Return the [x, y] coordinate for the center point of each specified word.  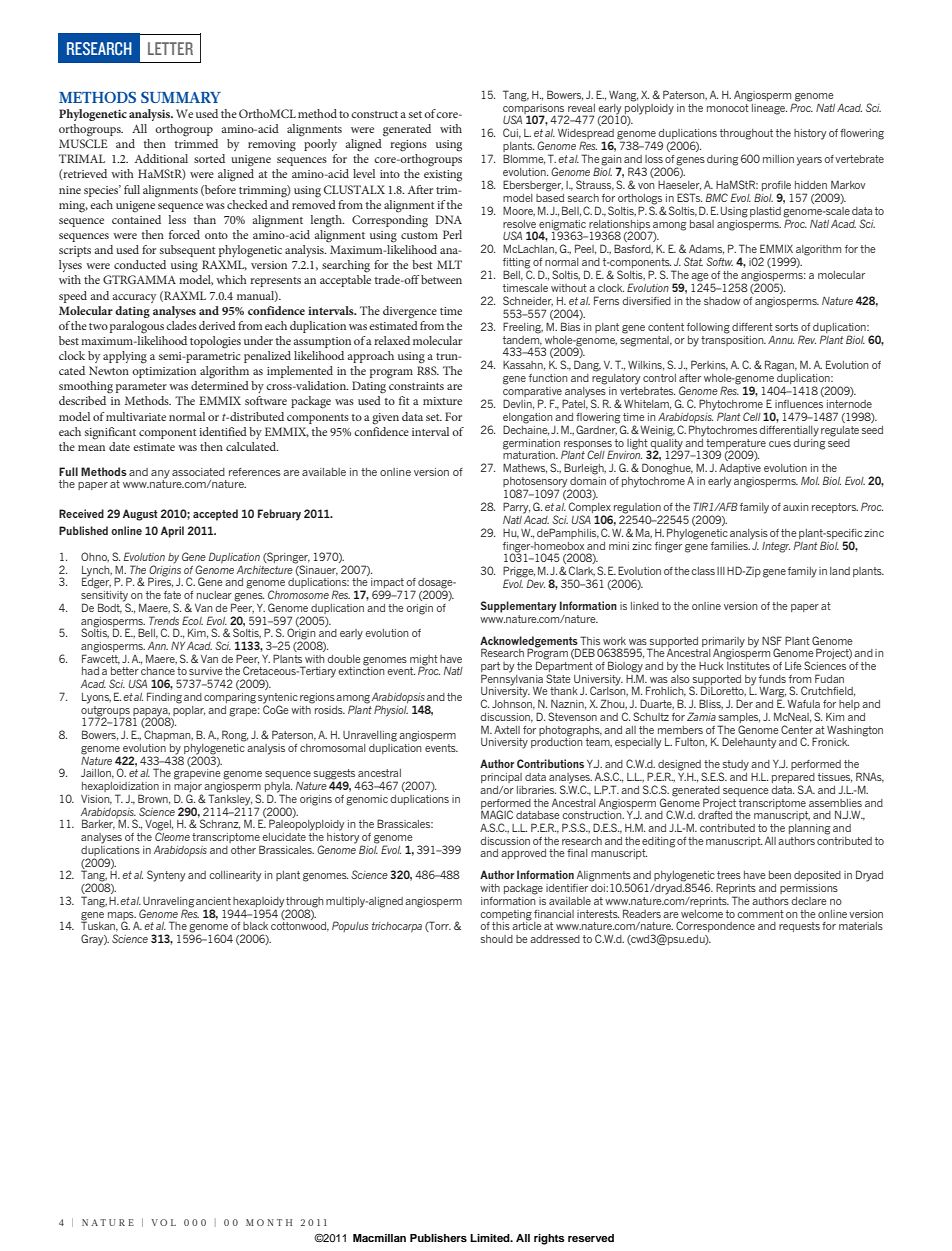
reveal [581, 108]
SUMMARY [181, 97]
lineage [768, 108]
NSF [772, 640]
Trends [164, 620]
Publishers [438, 1238]
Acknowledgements [529, 642]
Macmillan [379, 1238]
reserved [591, 1238]
